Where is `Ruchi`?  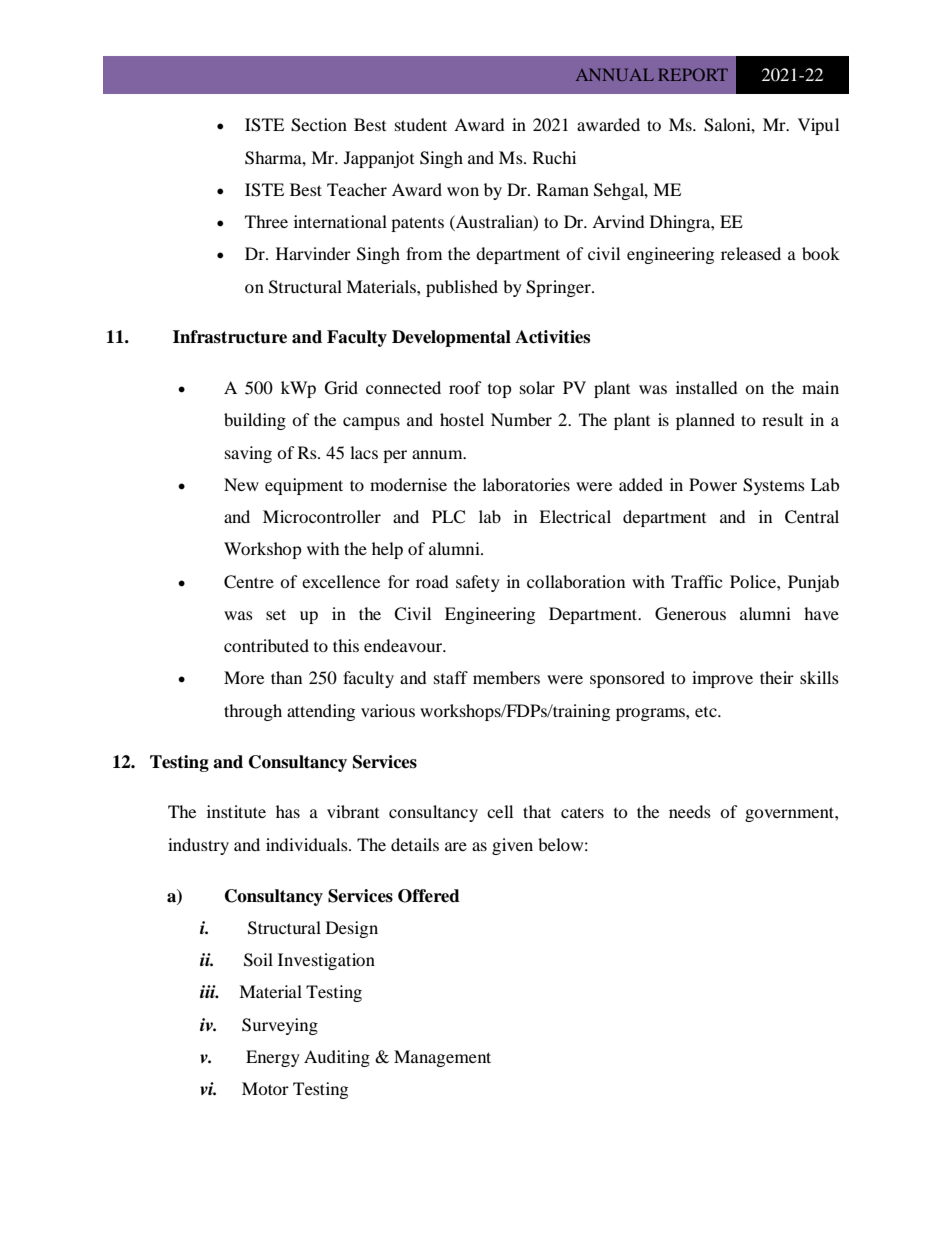 Ruchi is located at coordinates (554, 157).
